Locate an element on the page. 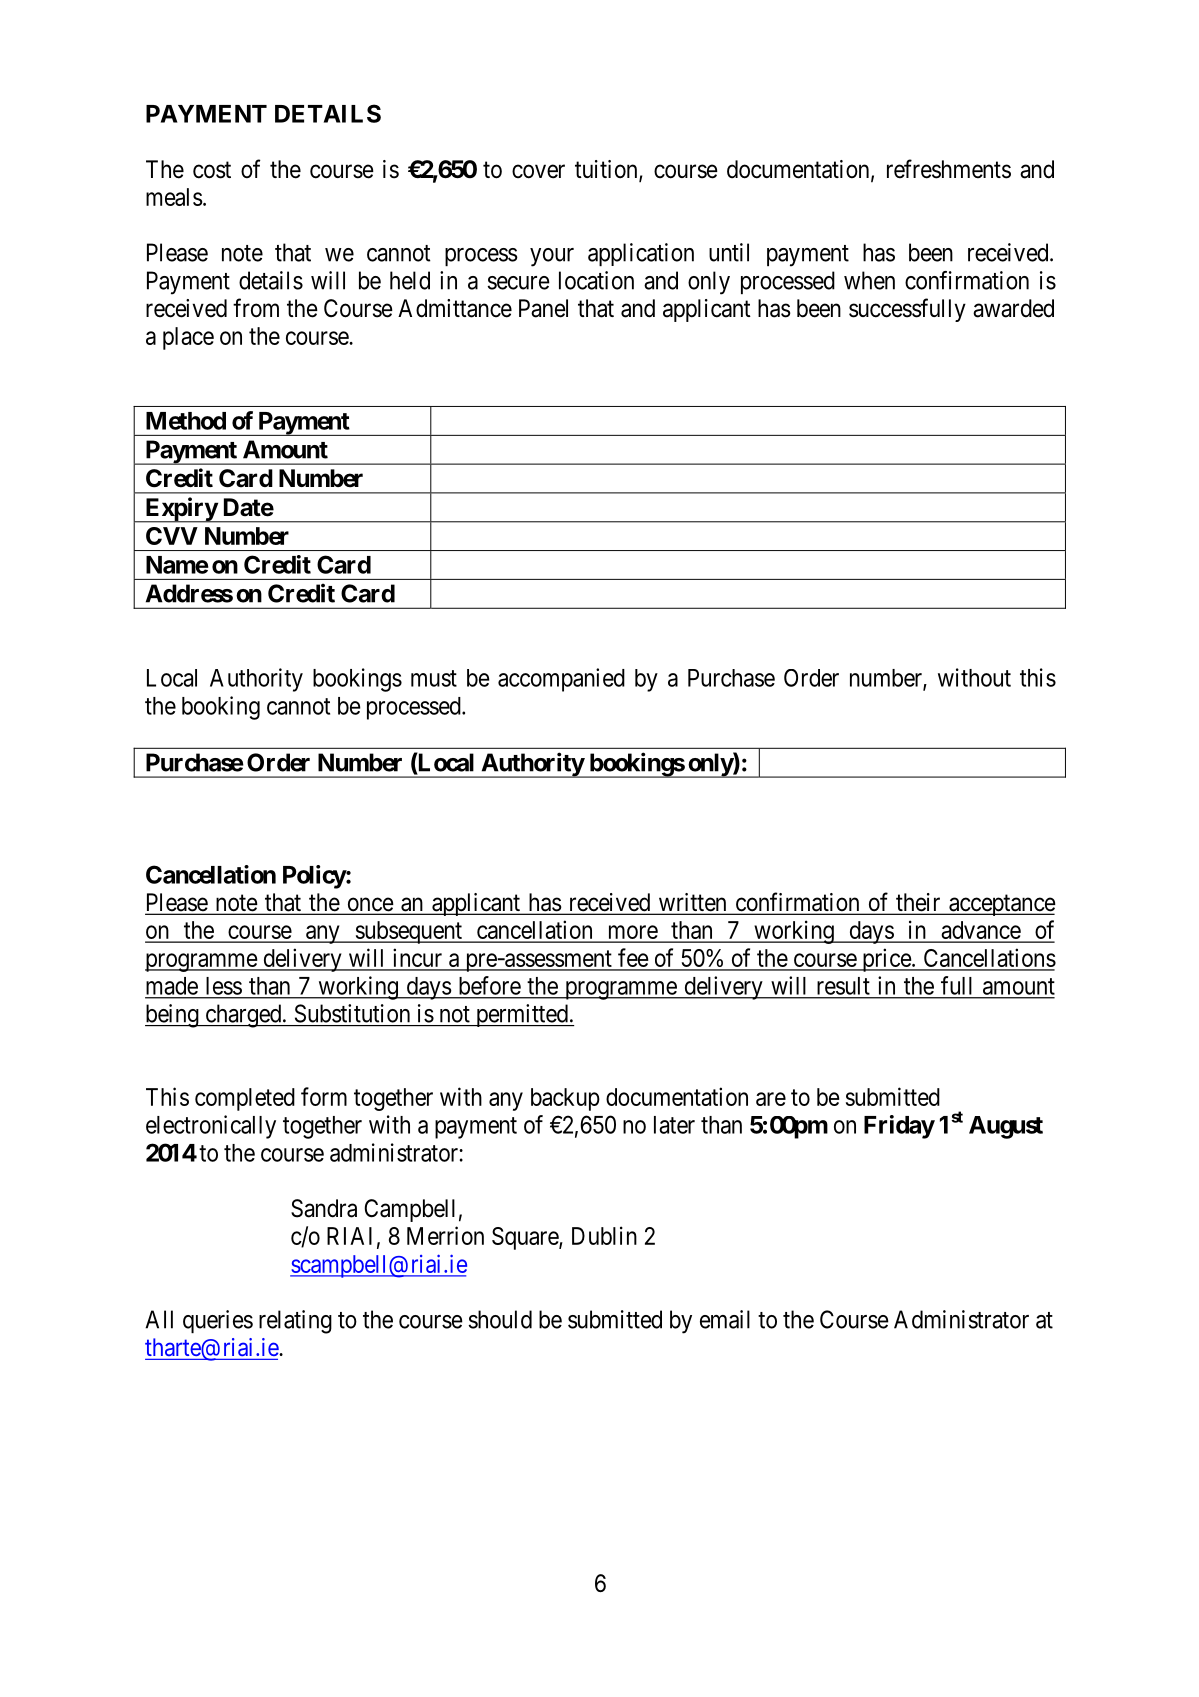 The image size is (1199, 1697). accompanied is located at coordinates (561, 680).
